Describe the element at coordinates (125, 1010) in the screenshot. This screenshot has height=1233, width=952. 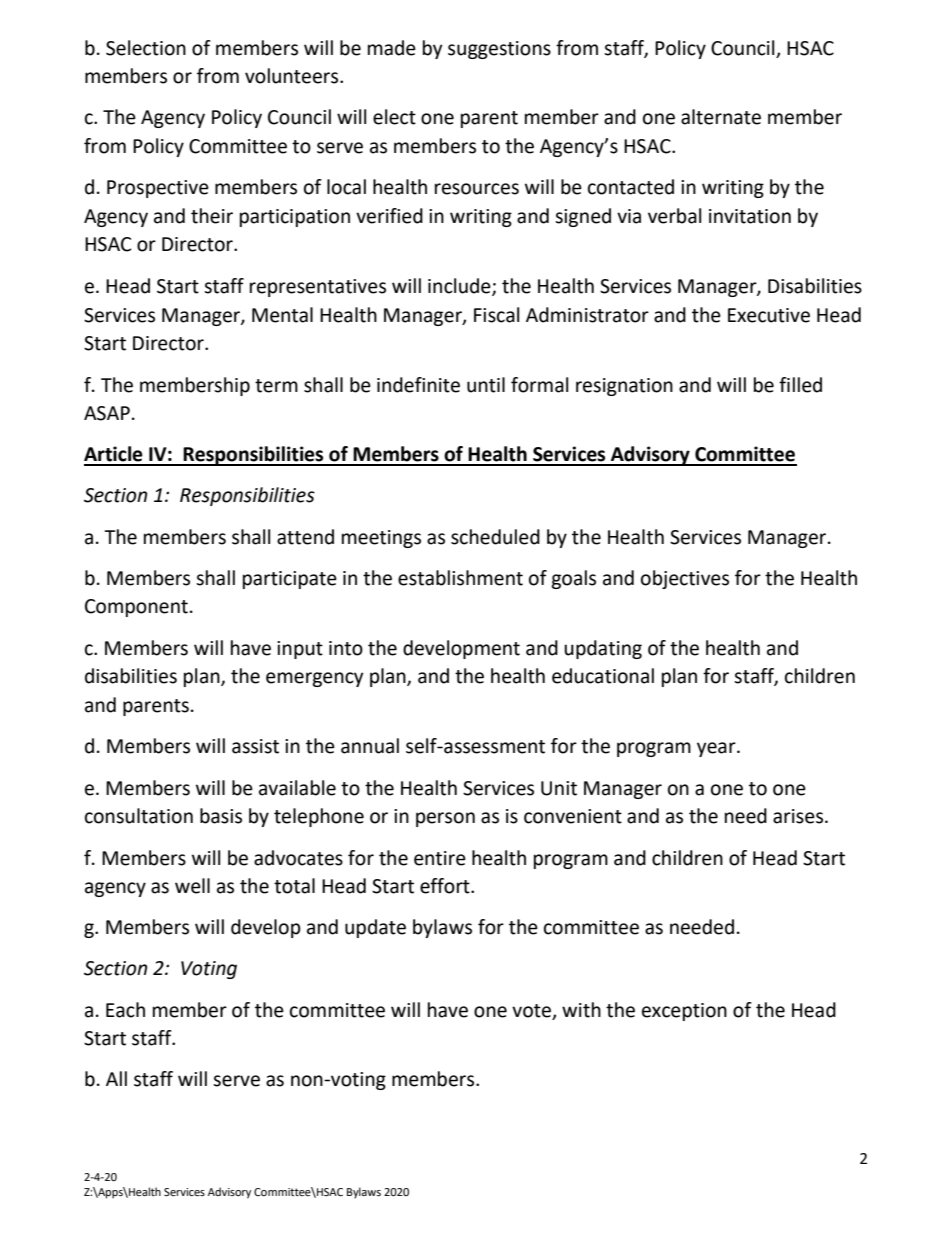
I see `Each` at that location.
